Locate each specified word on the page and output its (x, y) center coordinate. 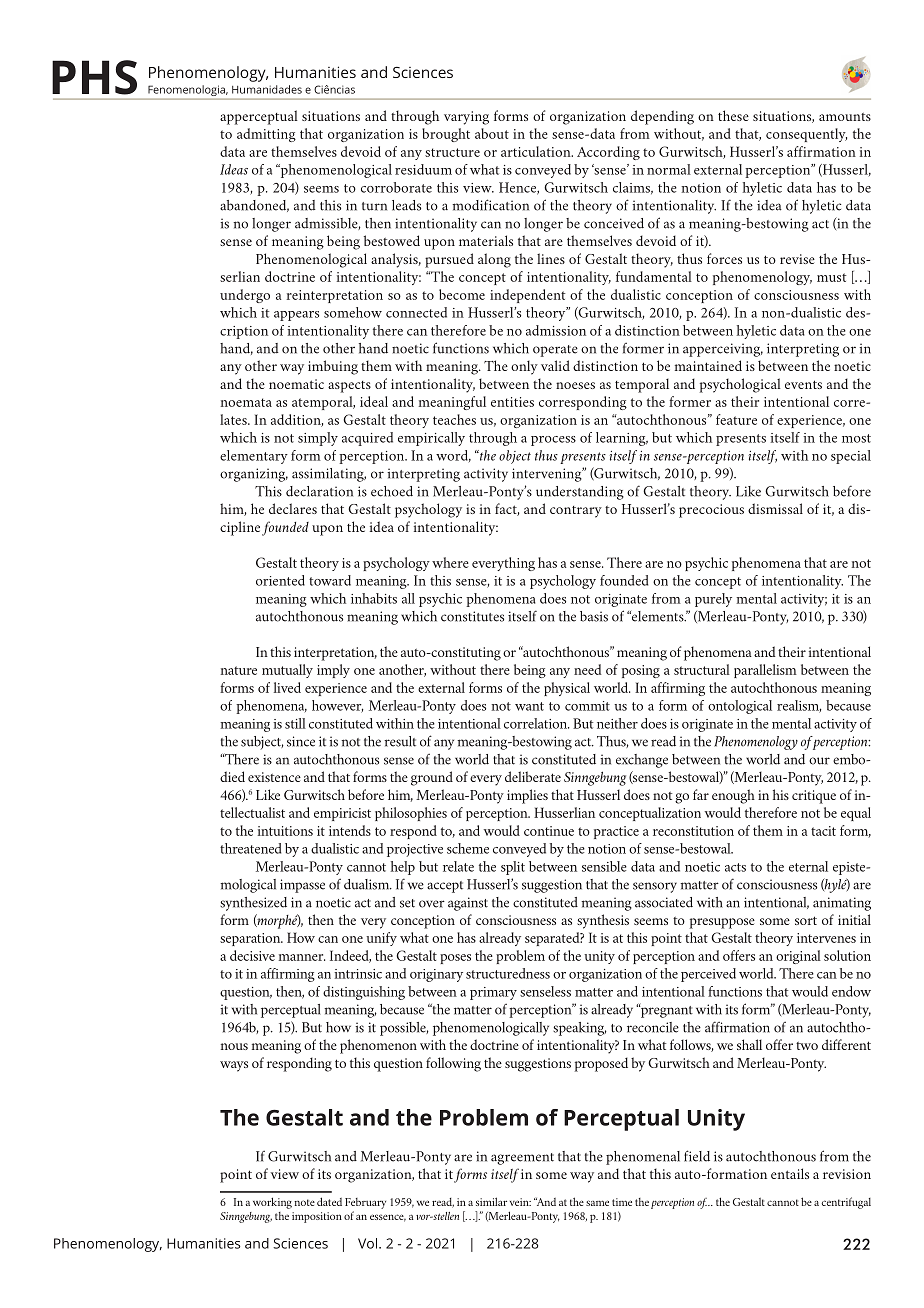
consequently (806, 135)
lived (287, 687)
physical (567, 689)
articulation (537, 151)
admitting (266, 135)
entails (790, 1173)
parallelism (765, 671)
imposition (317, 1217)
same (597, 1203)
